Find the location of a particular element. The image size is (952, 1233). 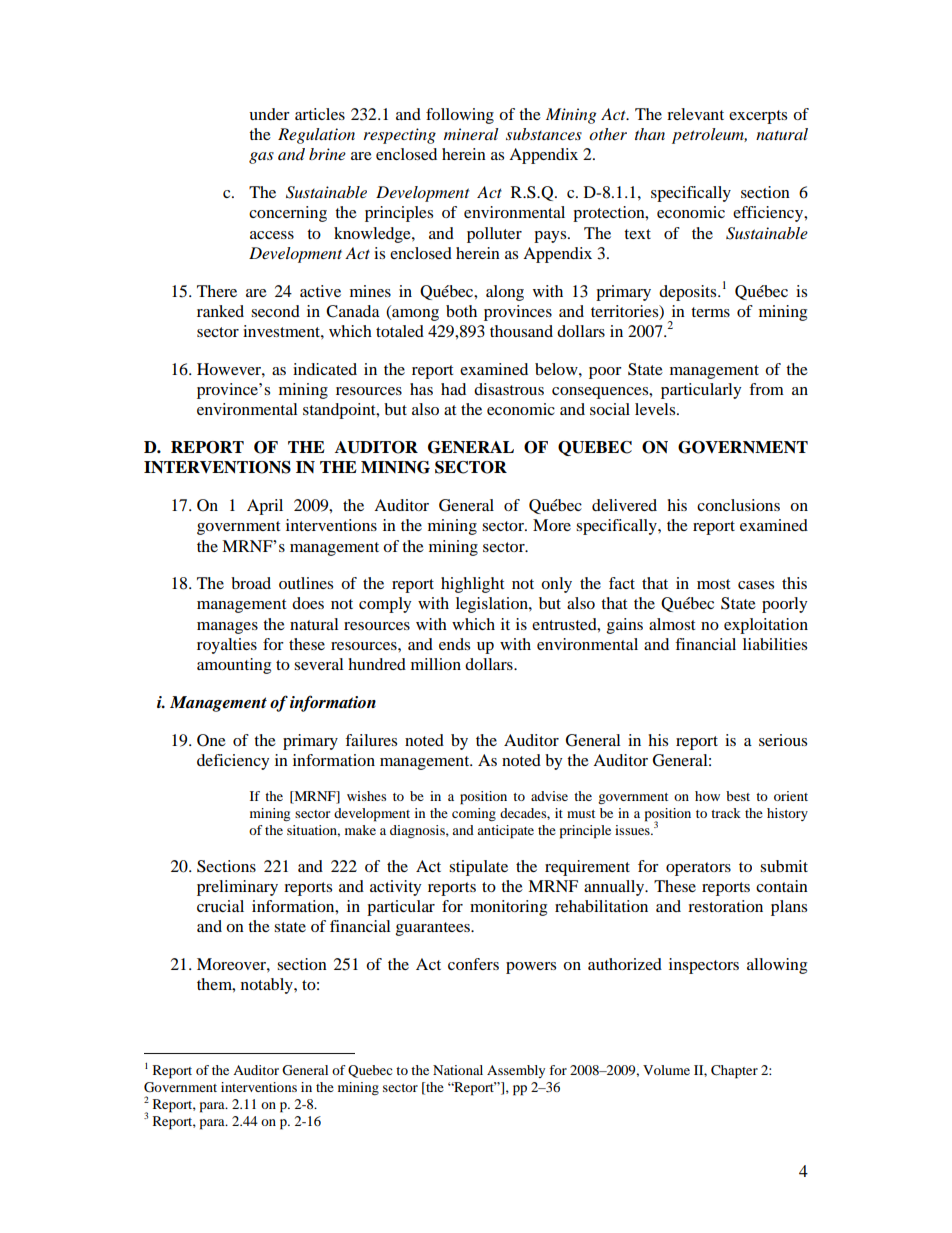

relevant is located at coordinates (695, 114).
